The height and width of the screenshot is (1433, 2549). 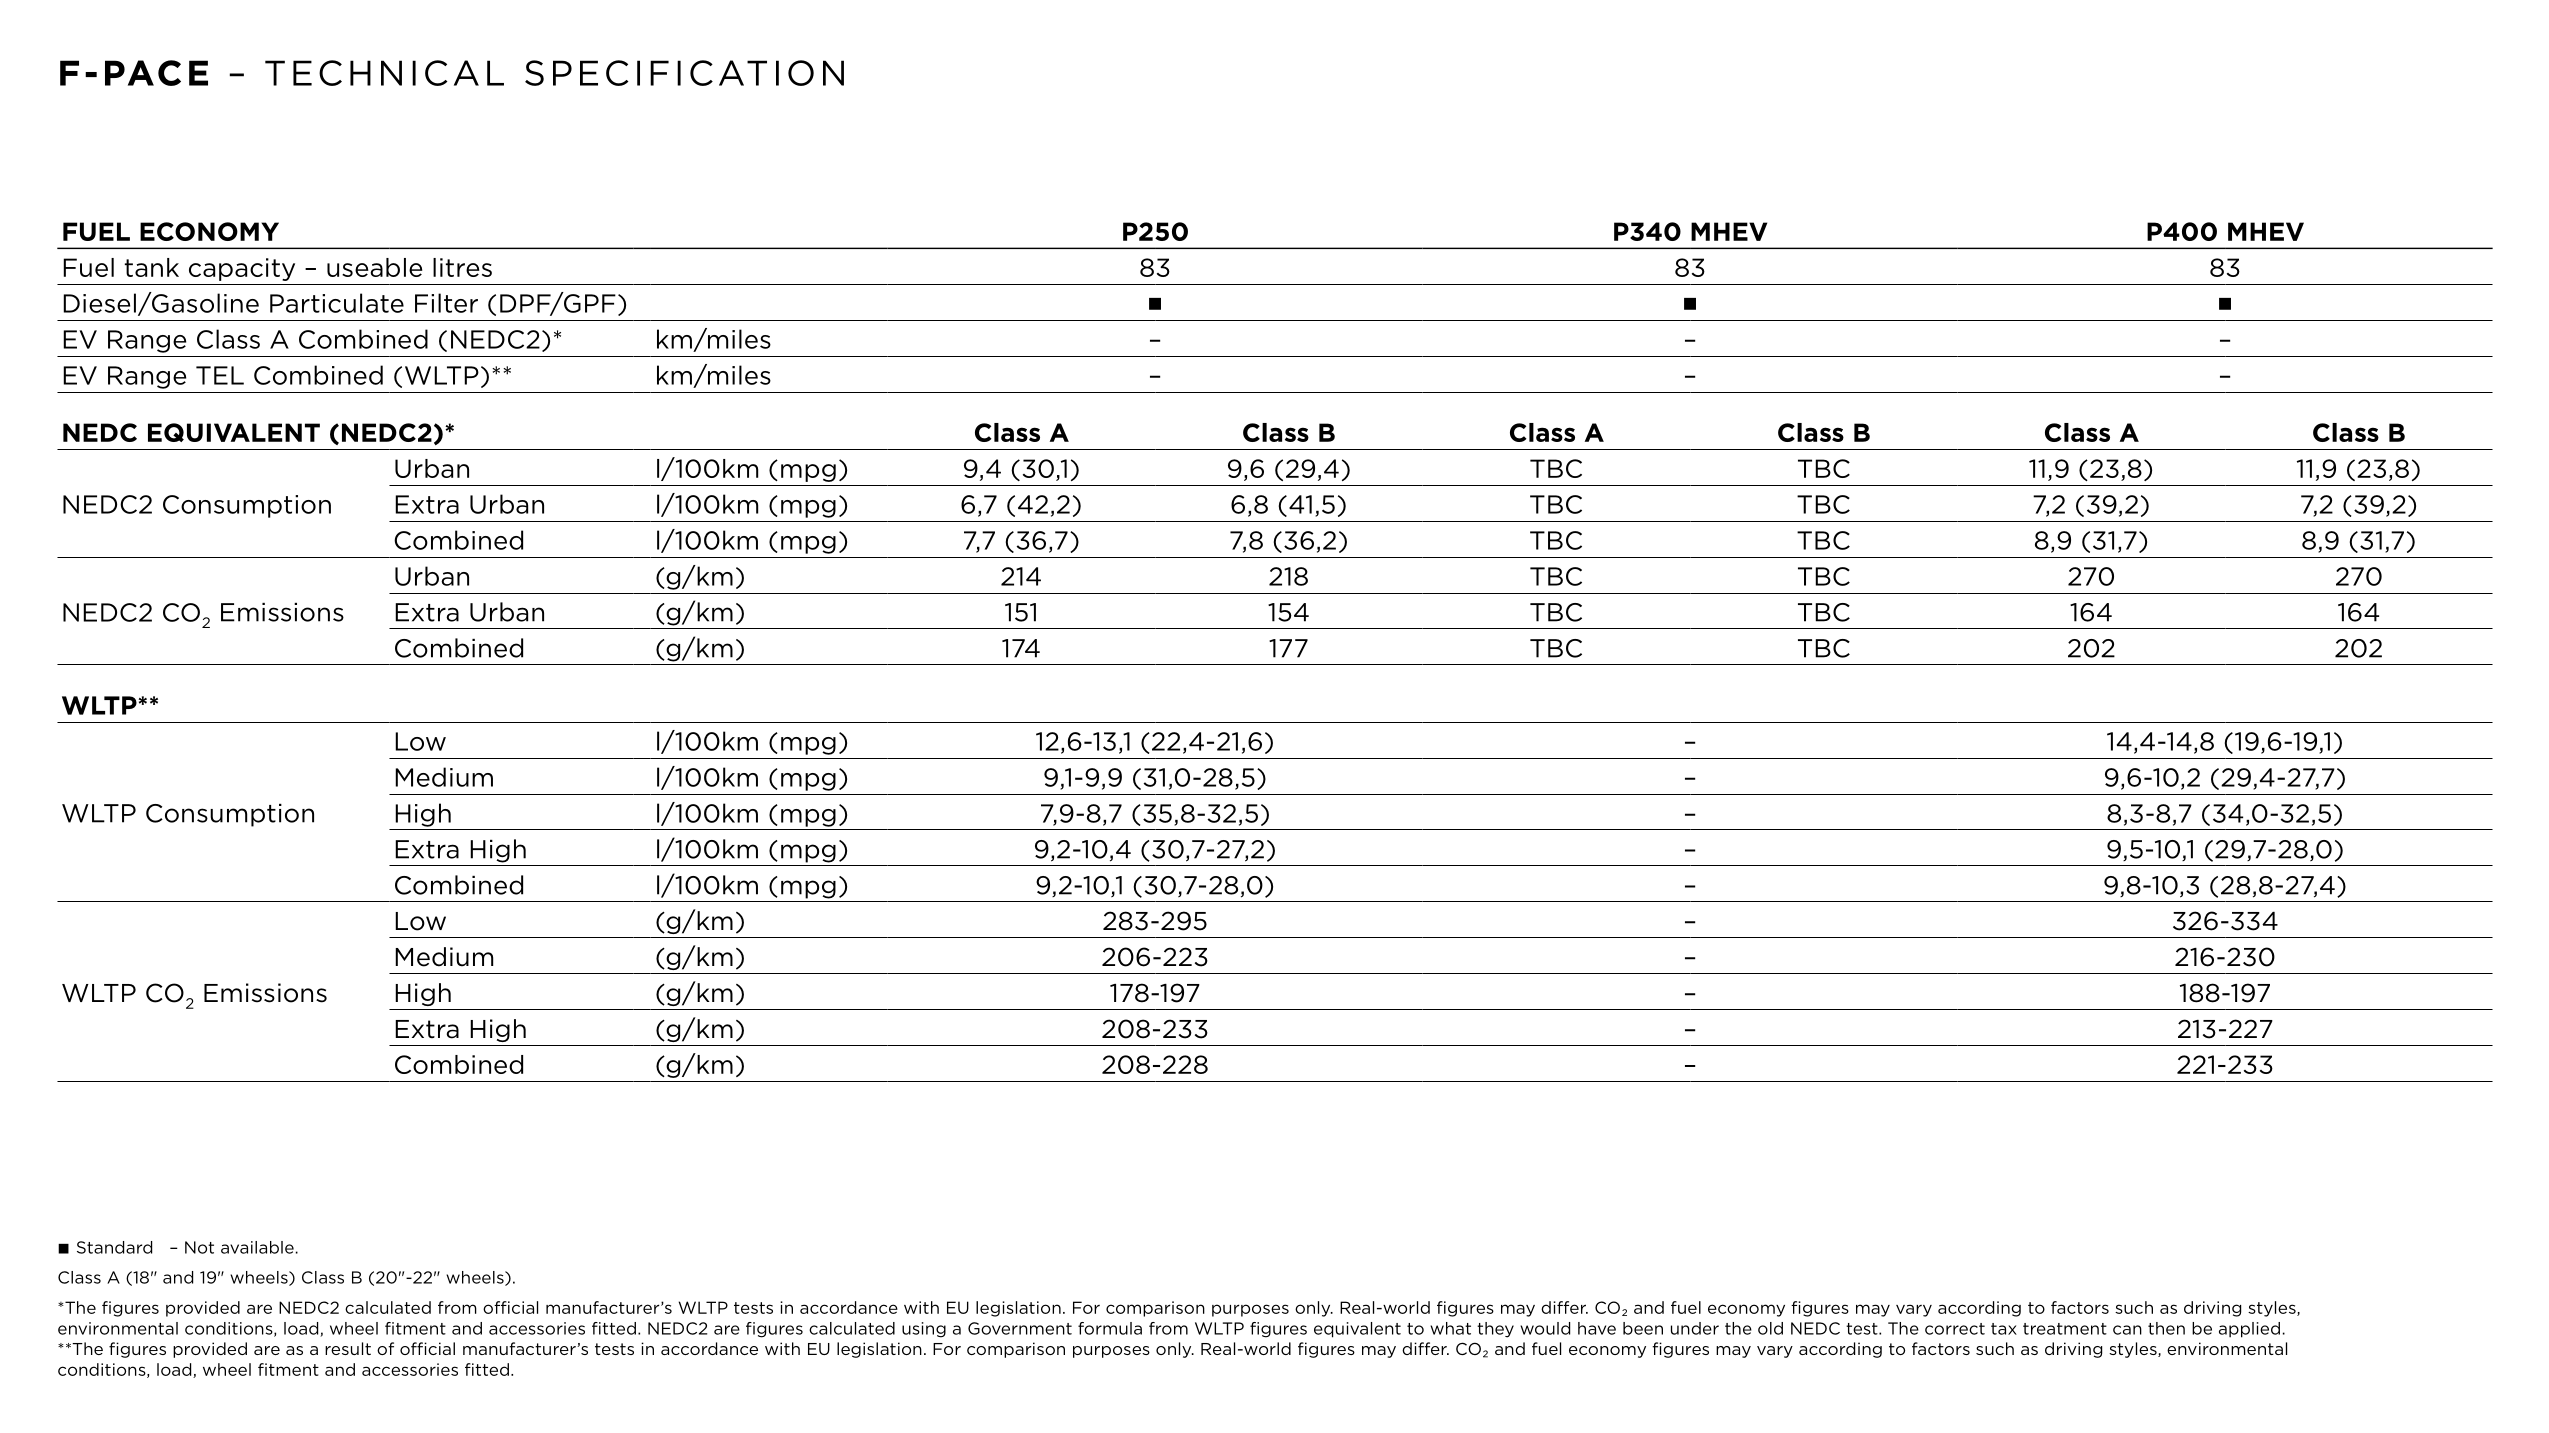 I want to click on result, so click(x=348, y=1348).
